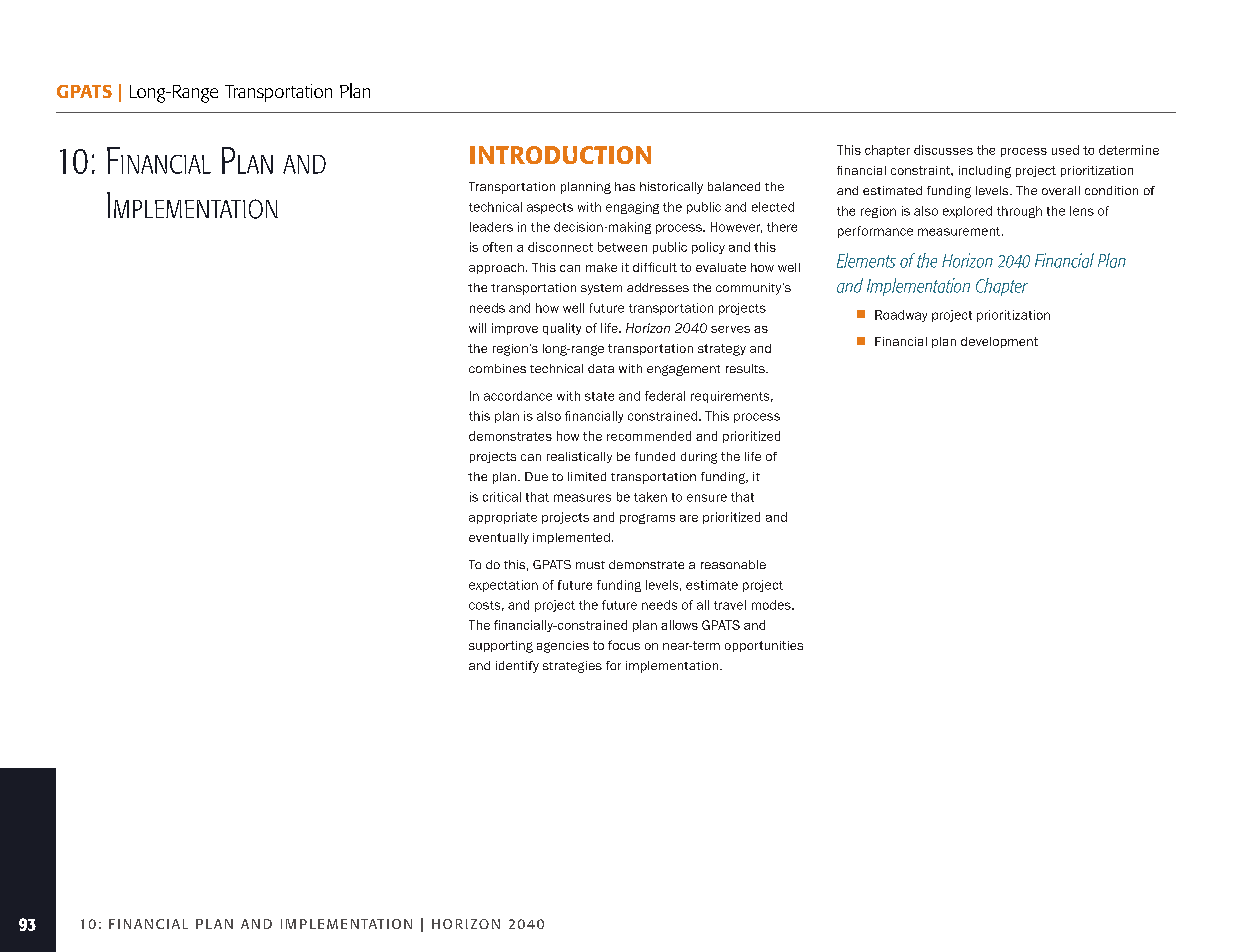  Describe the element at coordinates (707, 498) in the screenshot. I see `ensure` at that location.
